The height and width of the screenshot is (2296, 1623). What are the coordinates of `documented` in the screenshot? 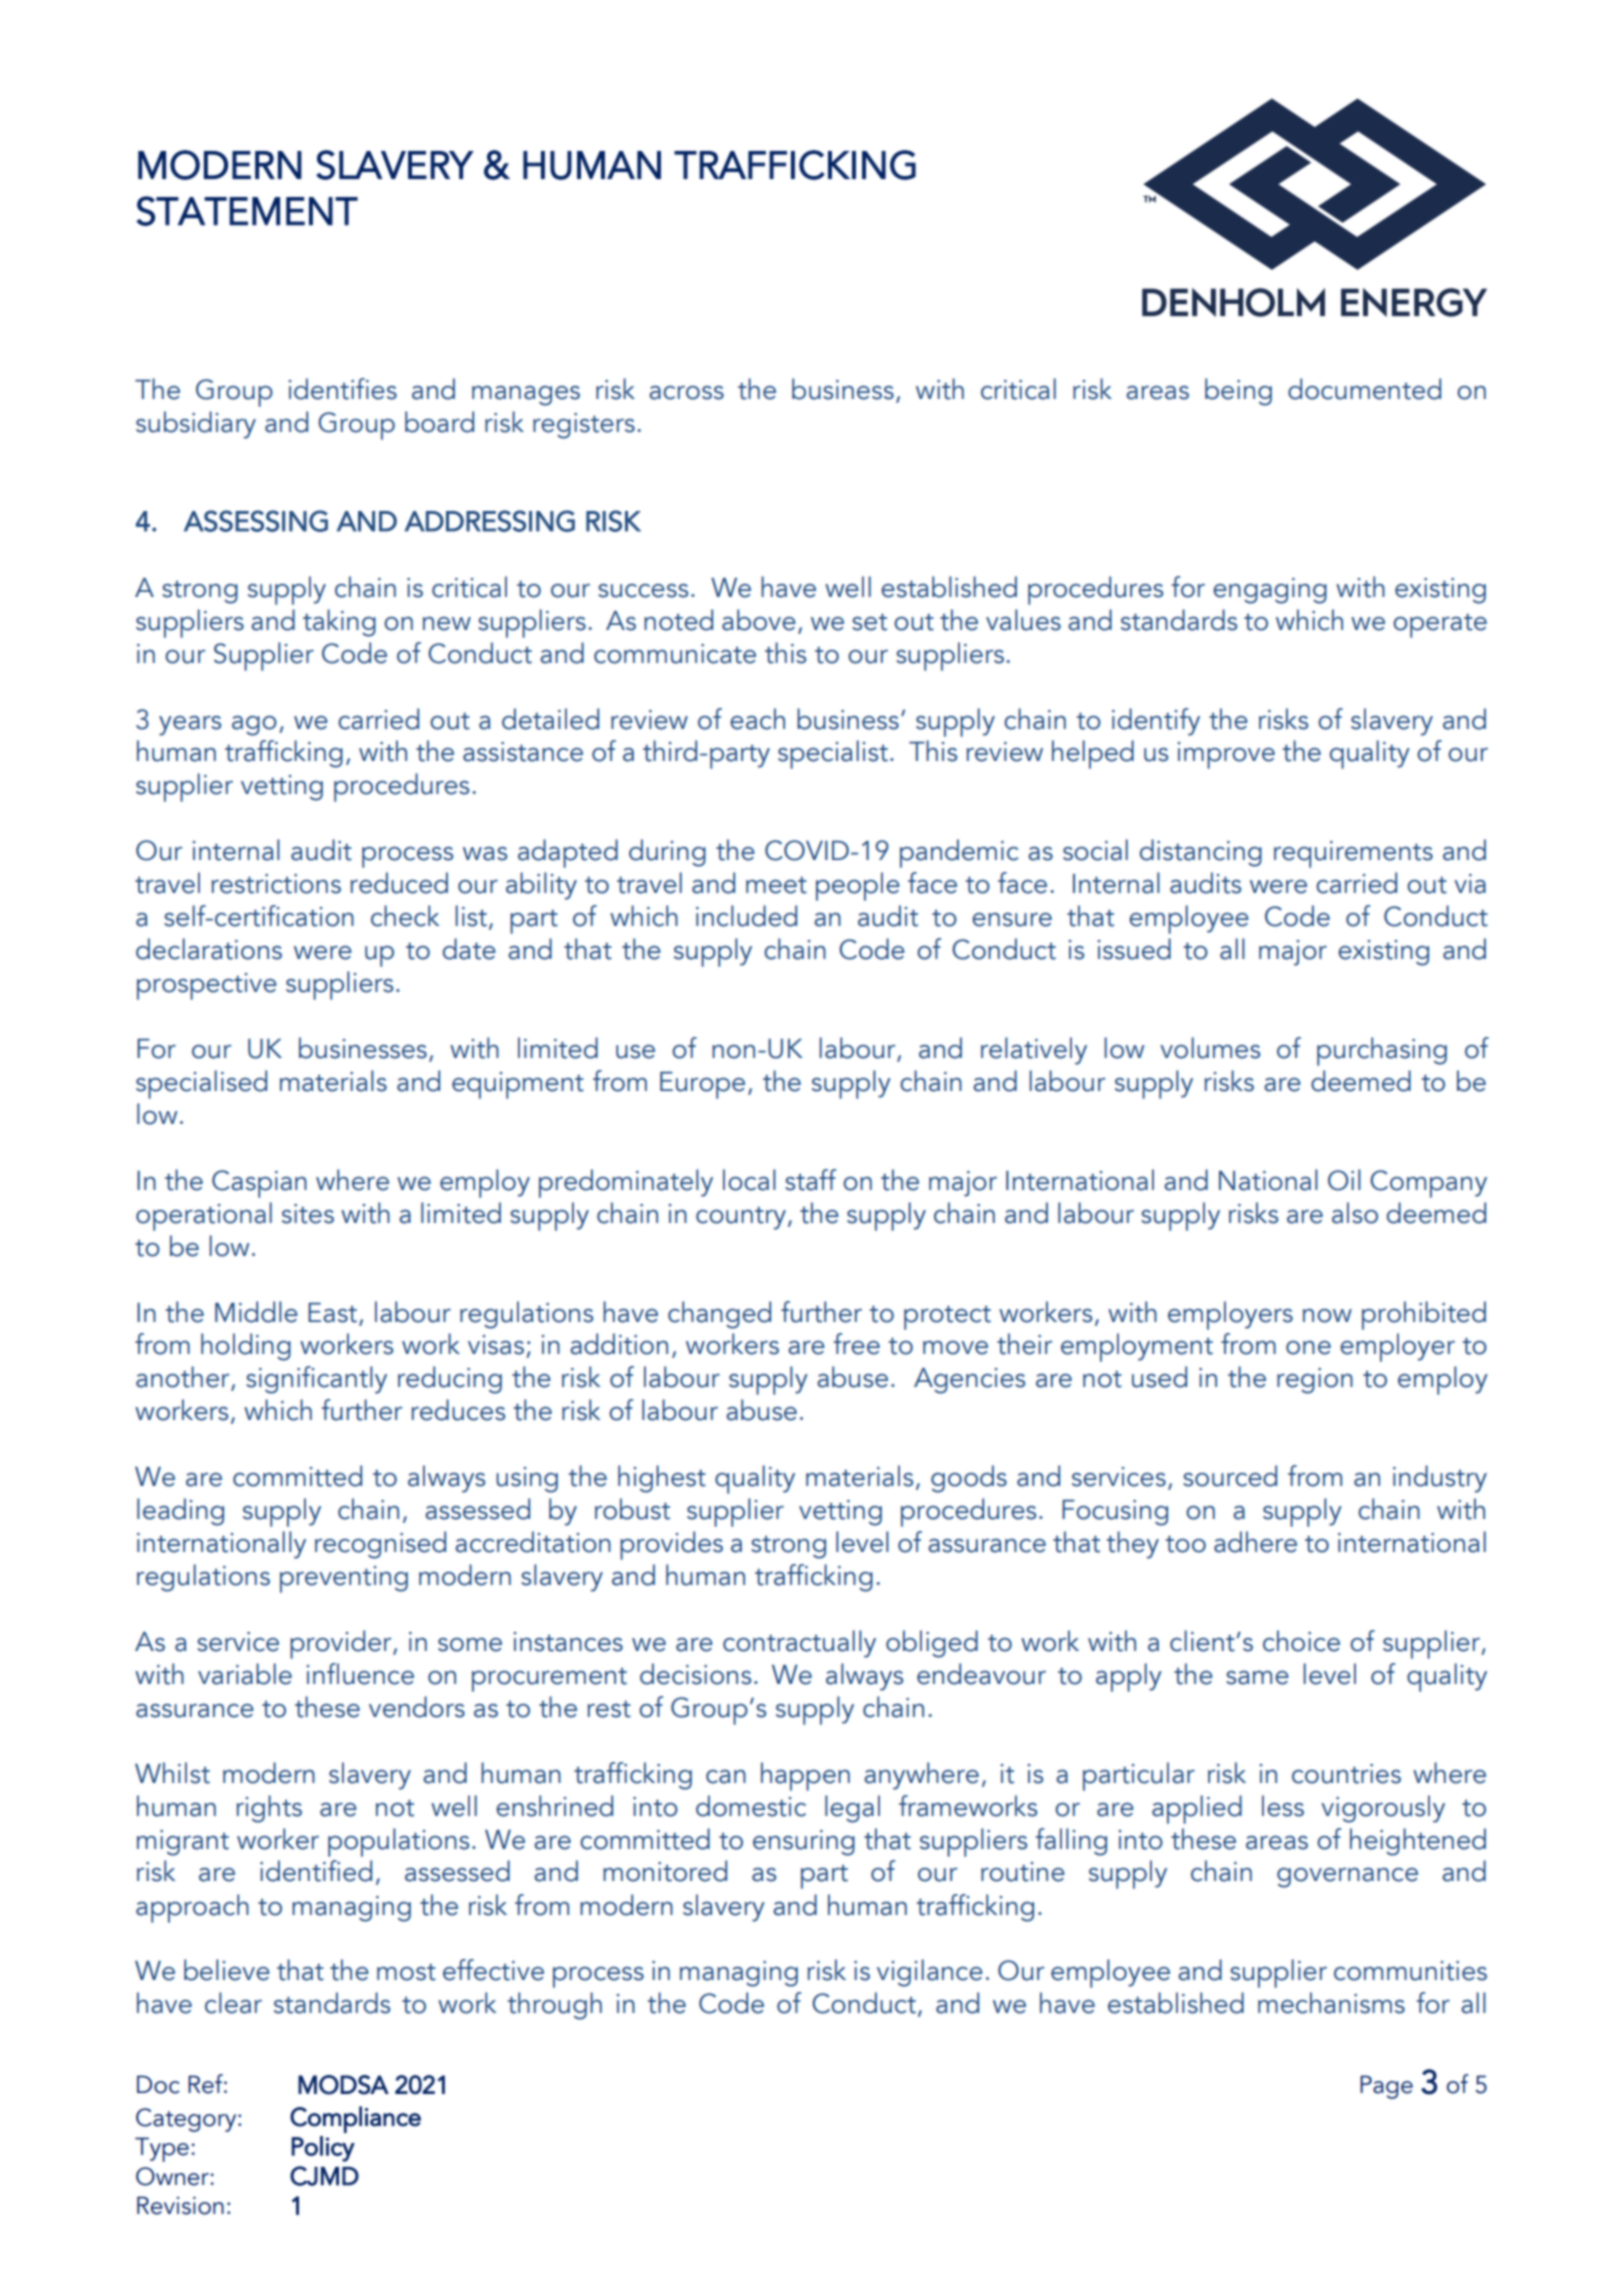 It's located at (1364, 389).
